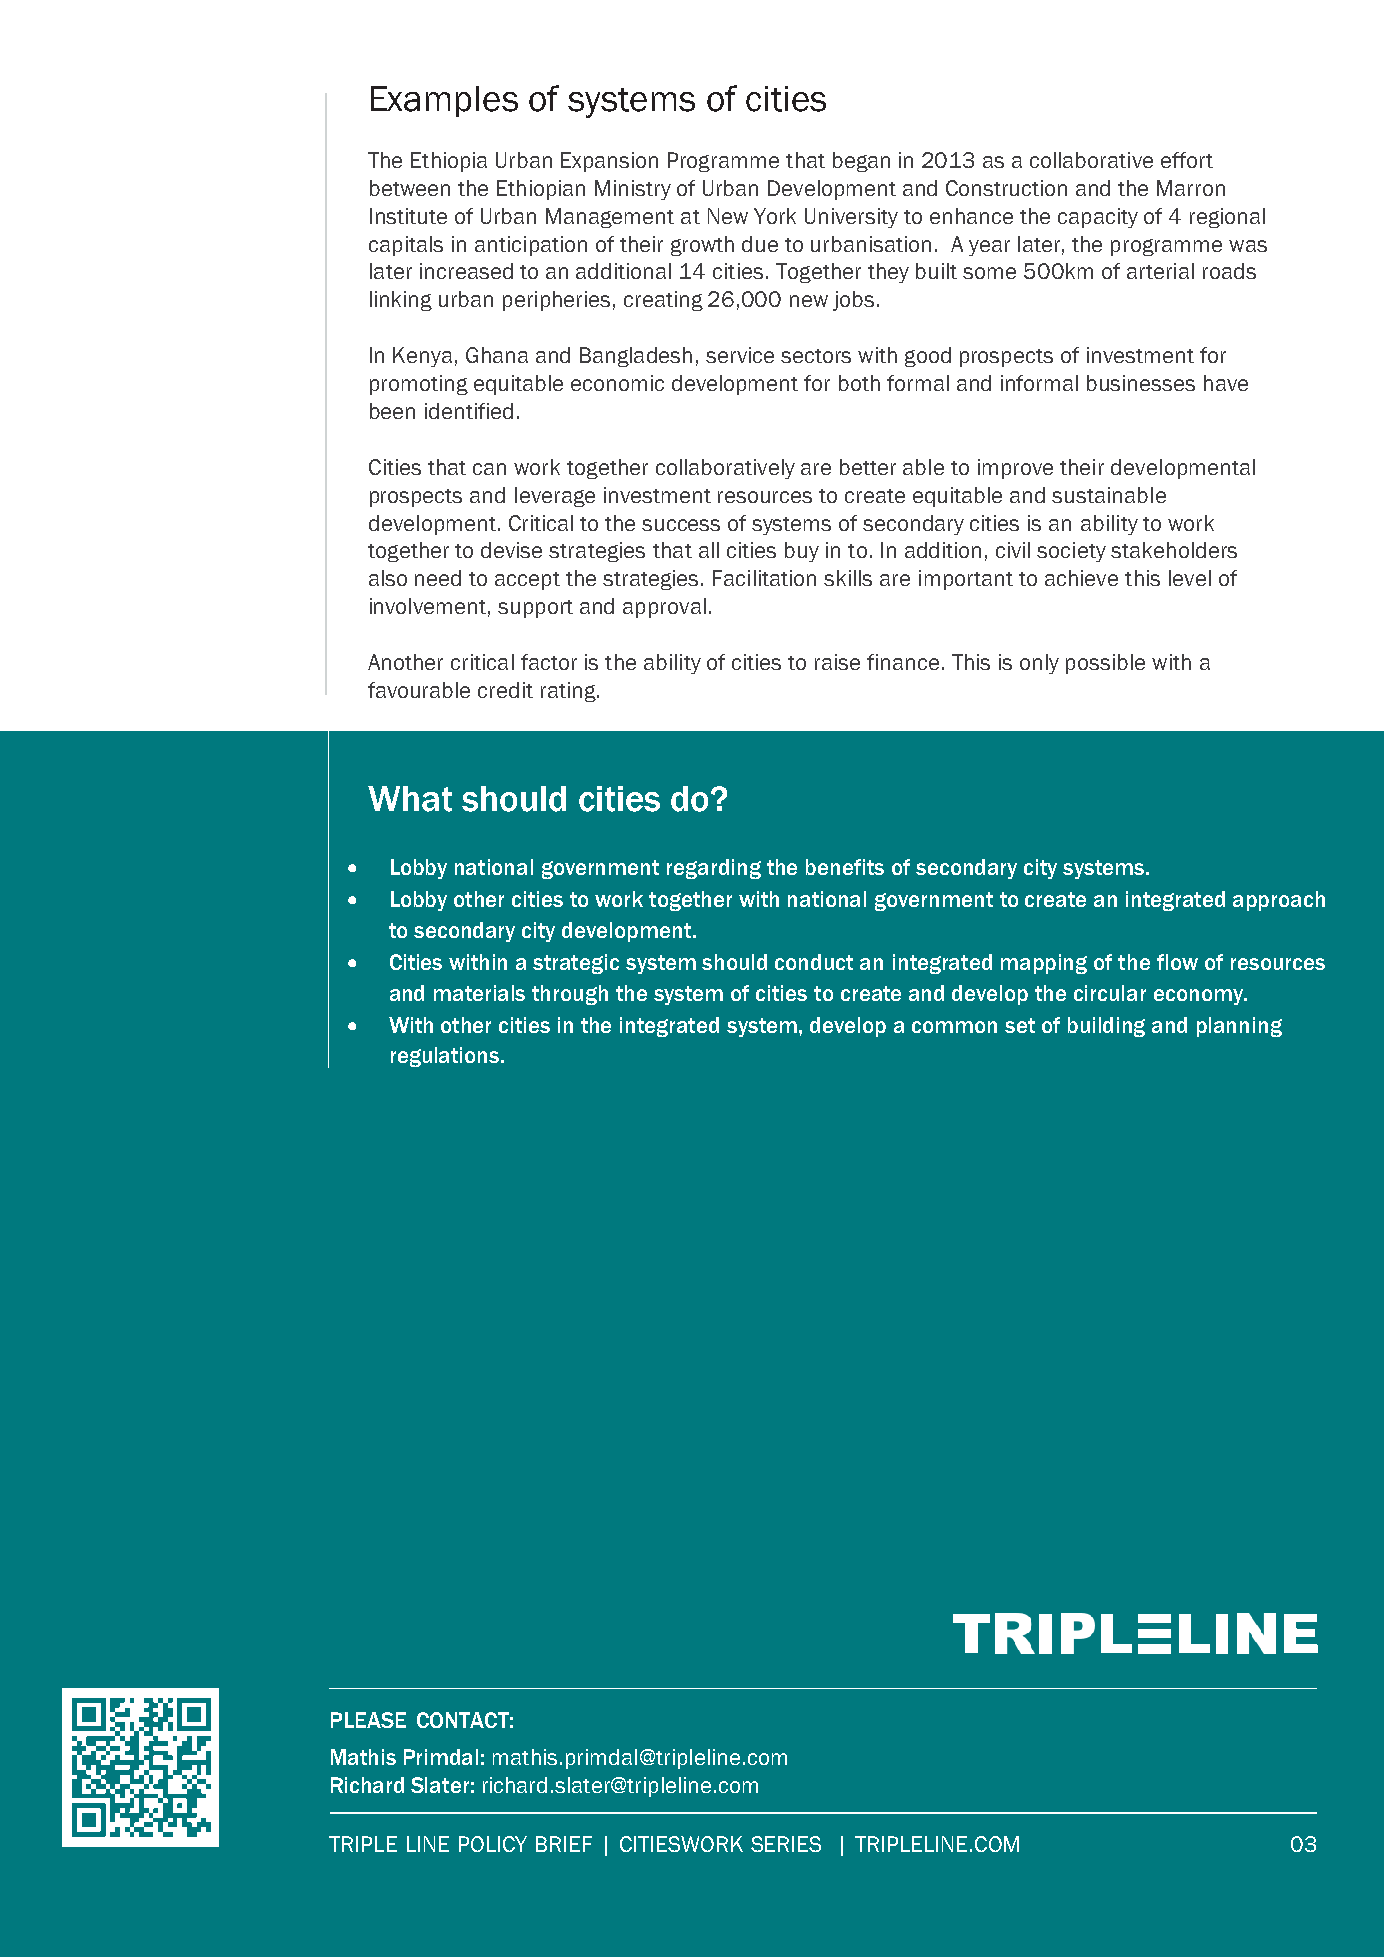 The width and height of the page is (1384, 1957). What do you see at coordinates (493, 1844) in the page?
I see `POLICY` at bounding box center [493, 1844].
